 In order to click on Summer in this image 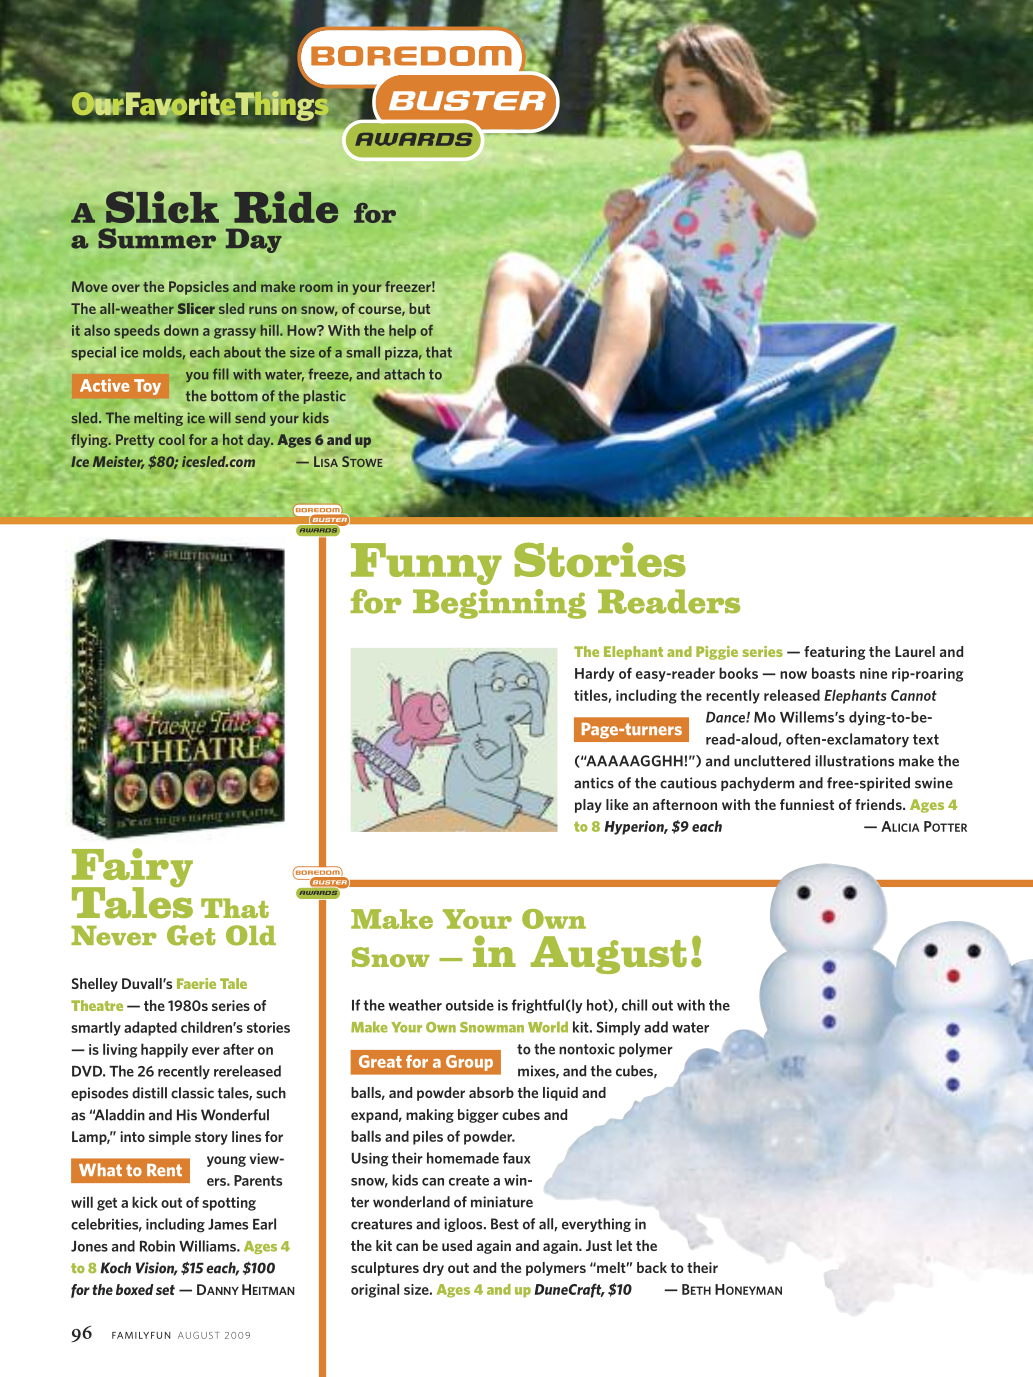, I will do `click(157, 238)`.
